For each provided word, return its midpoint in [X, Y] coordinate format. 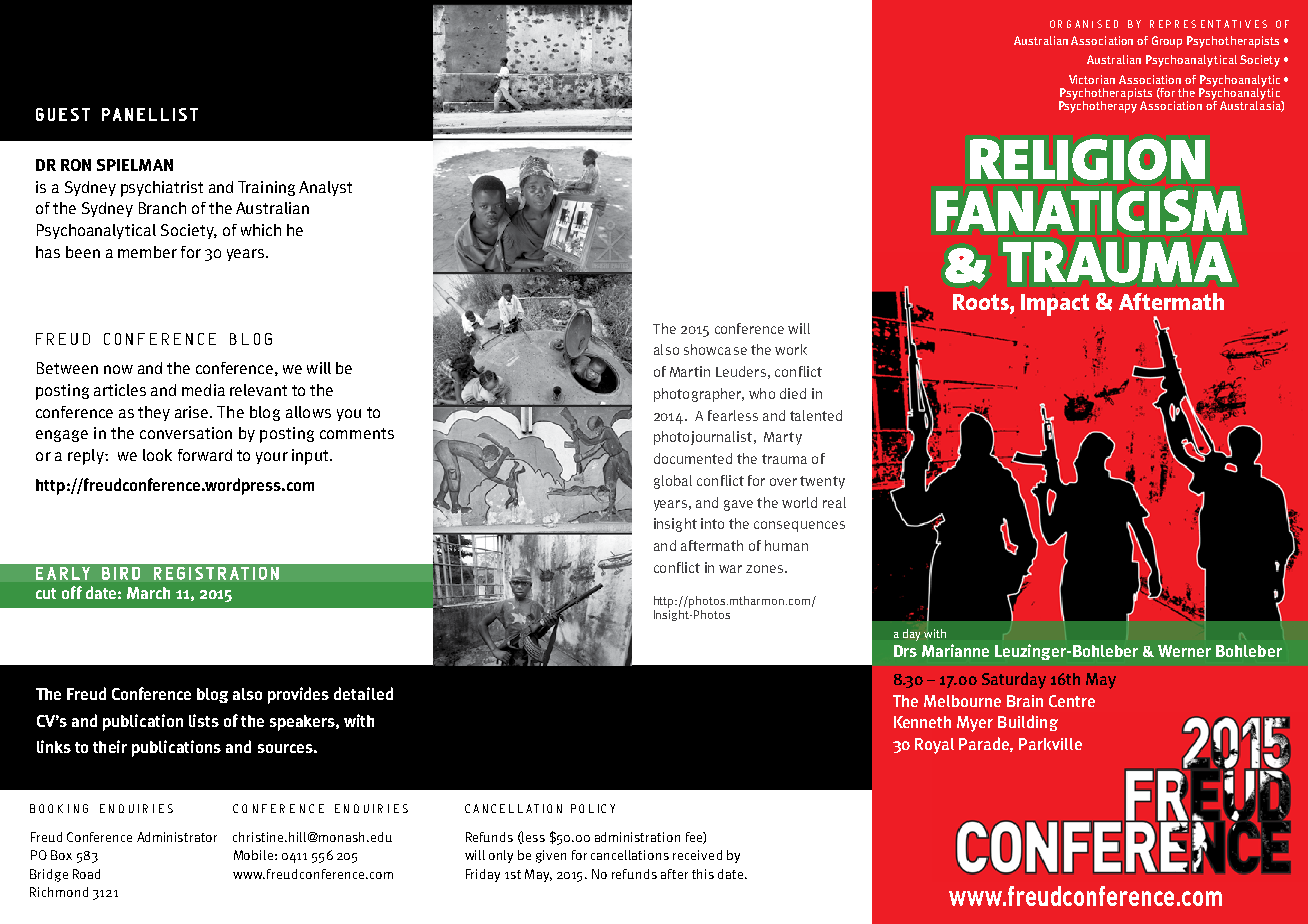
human [786, 545]
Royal [934, 746]
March [148, 593]
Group [1167, 42]
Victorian [1092, 79]
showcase [715, 349]
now [118, 369]
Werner [1184, 651]
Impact [1055, 305]
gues [57, 114]
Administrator [177, 837]
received [697, 855]
